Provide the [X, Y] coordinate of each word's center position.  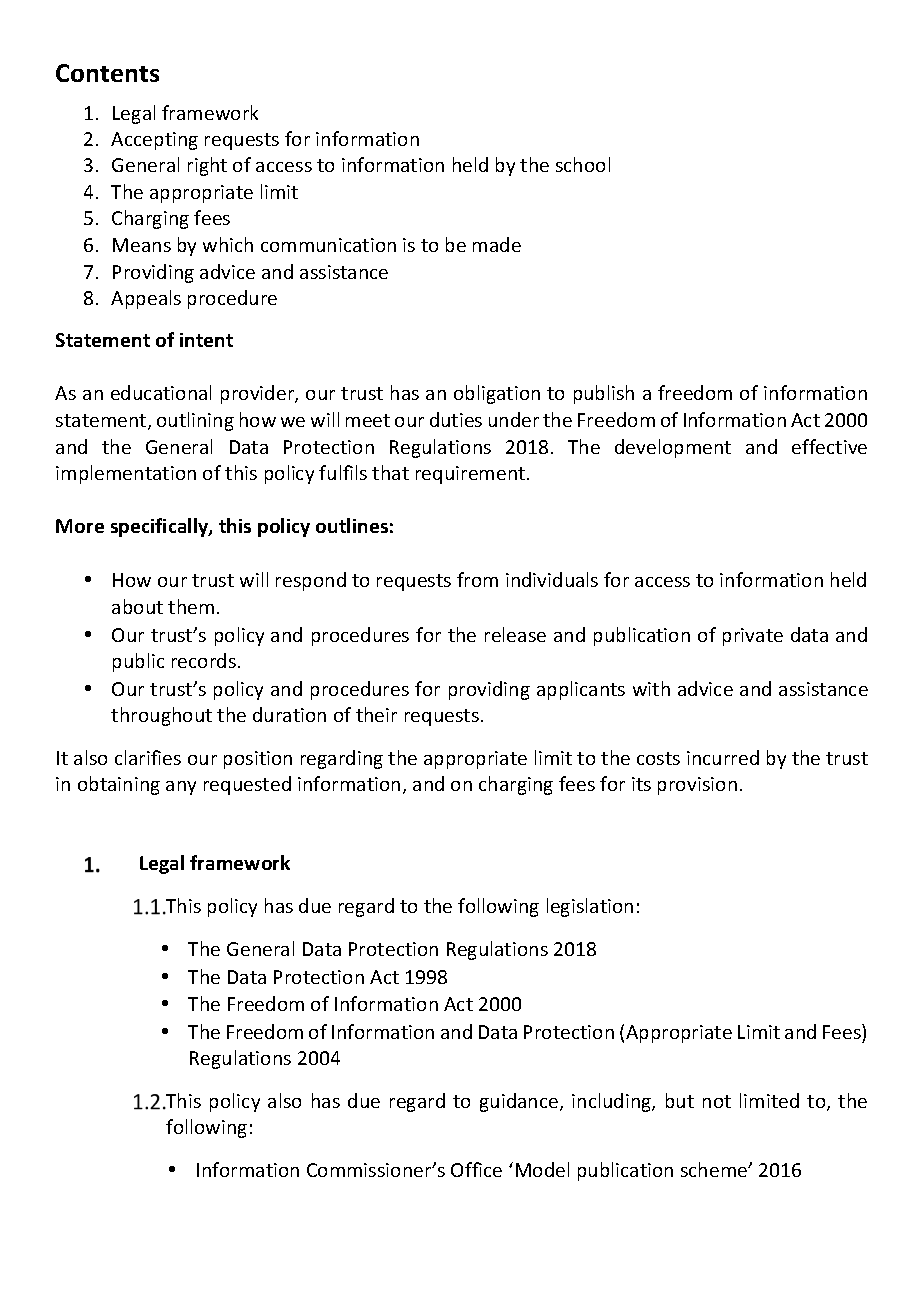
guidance [520, 1102]
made [497, 244]
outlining [195, 421]
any [181, 788]
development [673, 448]
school [583, 164]
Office [476, 1169]
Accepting [154, 141]
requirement [472, 475]
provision [697, 786]
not [717, 1101]
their [376, 714]
